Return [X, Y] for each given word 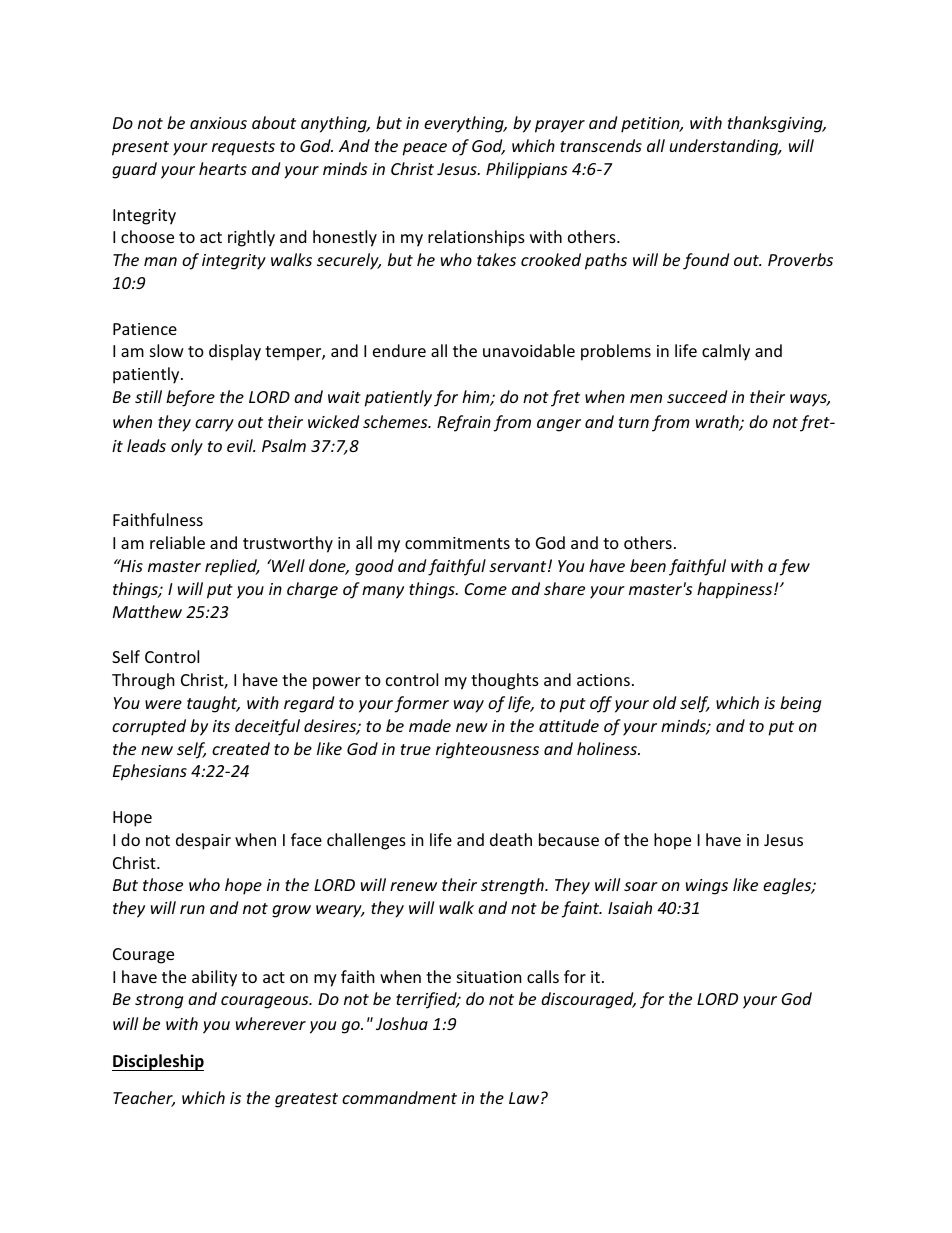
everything [465, 124]
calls [543, 976]
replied [232, 567]
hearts [223, 168]
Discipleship [158, 1062]
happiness [736, 590]
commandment [399, 1097]
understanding [725, 147]
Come [486, 589]
